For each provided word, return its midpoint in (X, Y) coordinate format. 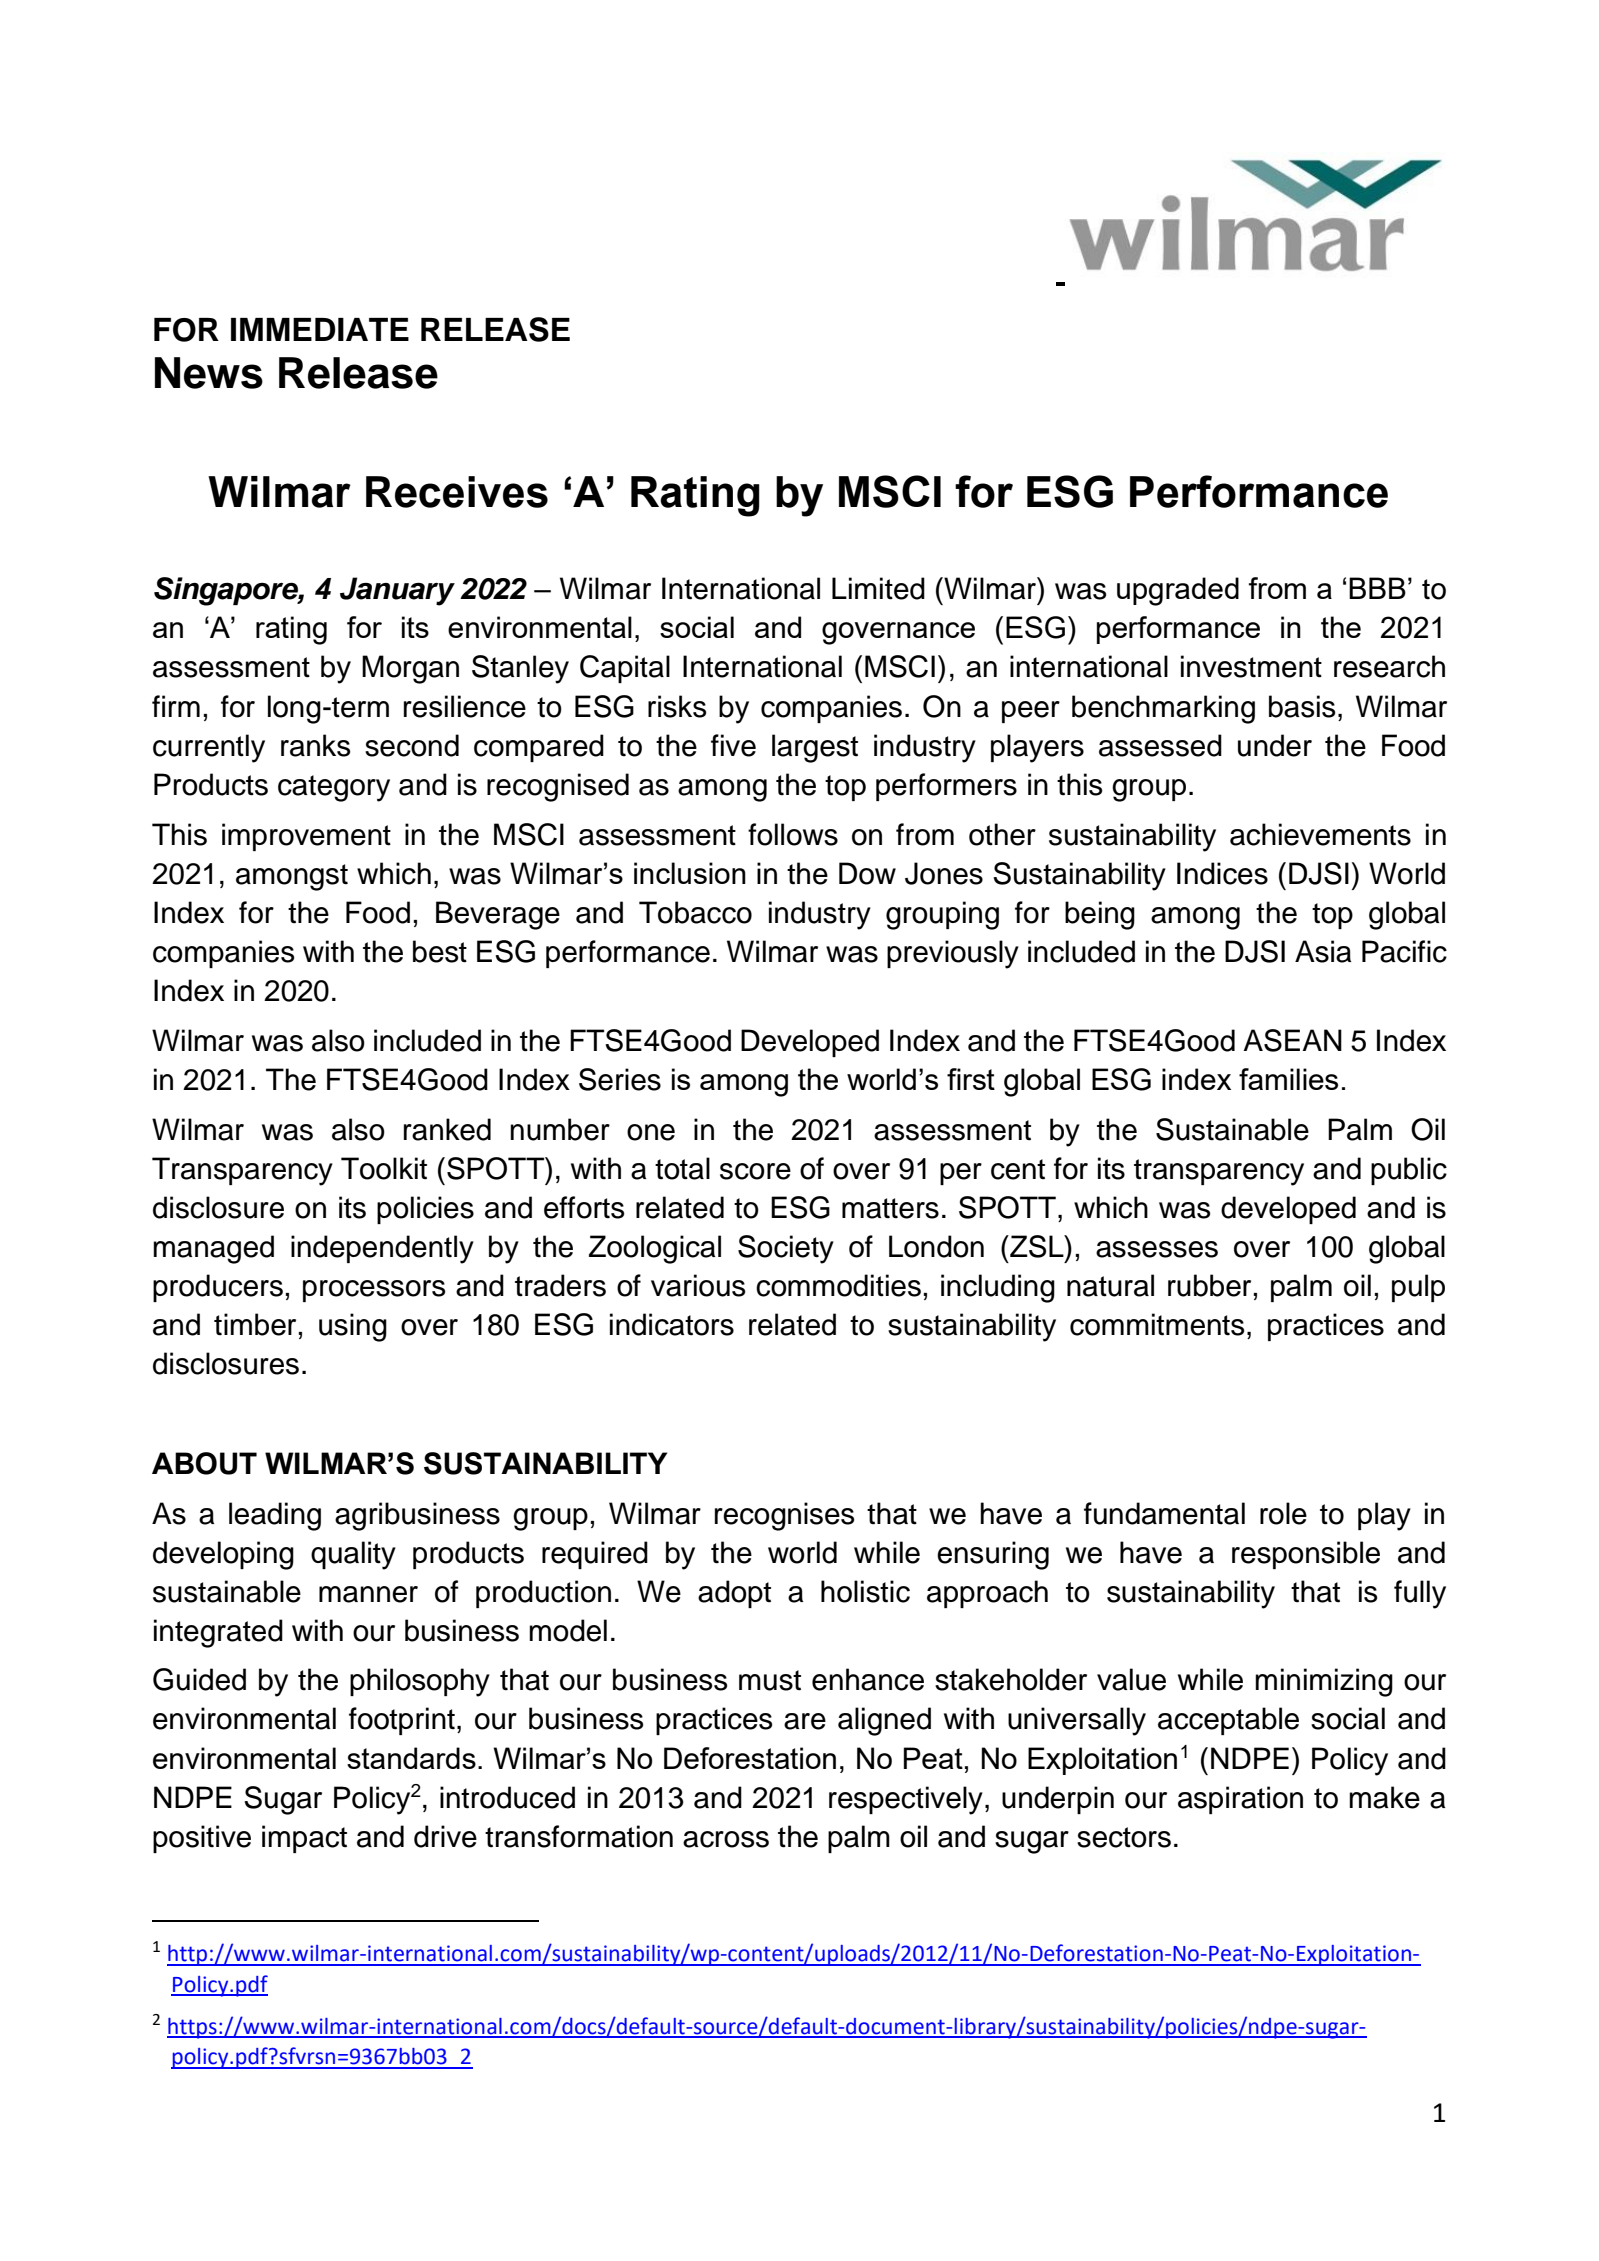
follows (793, 834)
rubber (1209, 1285)
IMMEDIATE (320, 329)
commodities (838, 1285)
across (726, 1839)
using (353, 1327)
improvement (306, 837)
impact (304, 1839)
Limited (878, 588)
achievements (1320, 834)
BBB (1377, 588)
